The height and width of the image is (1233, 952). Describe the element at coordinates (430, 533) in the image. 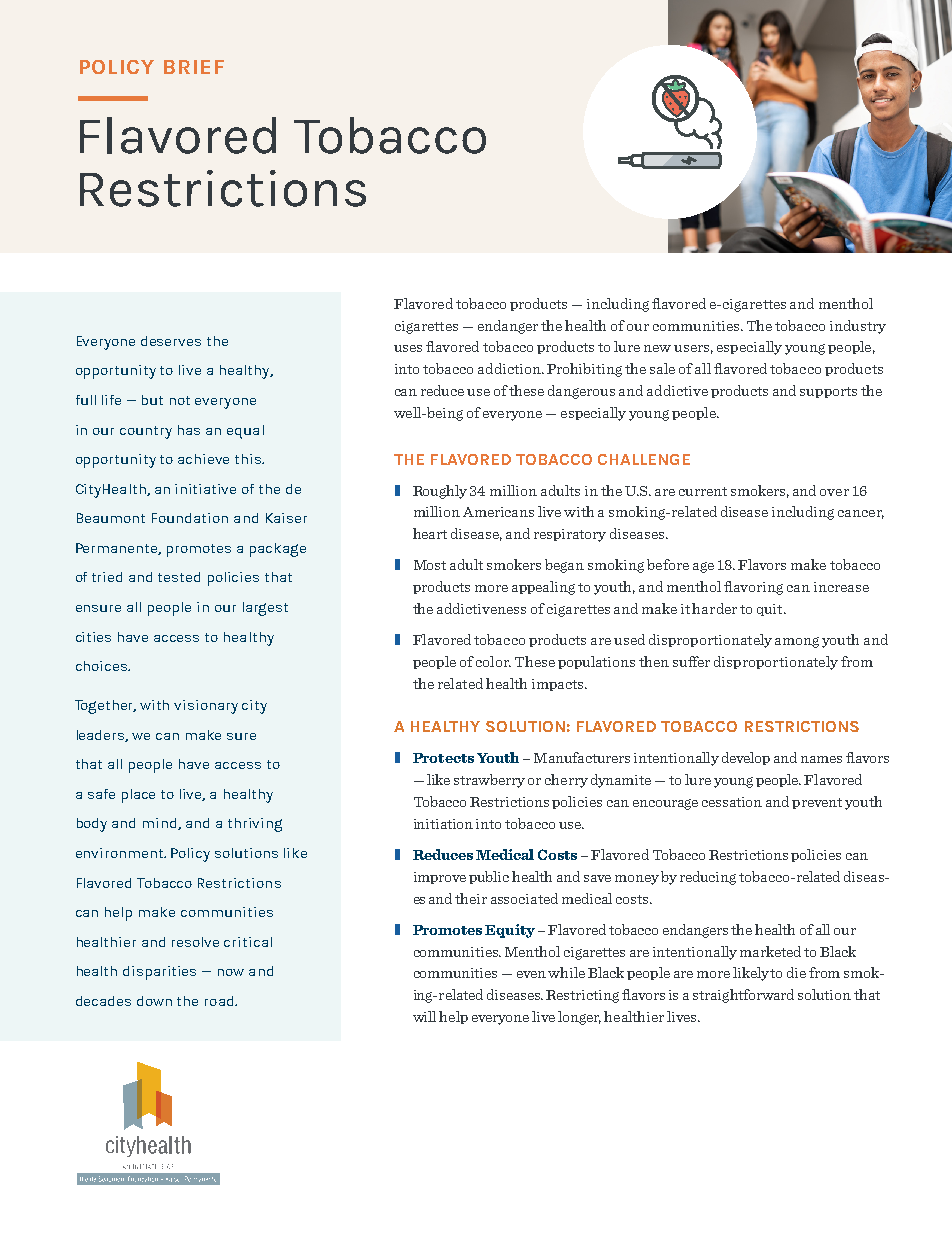

I see `heart` at that location.
